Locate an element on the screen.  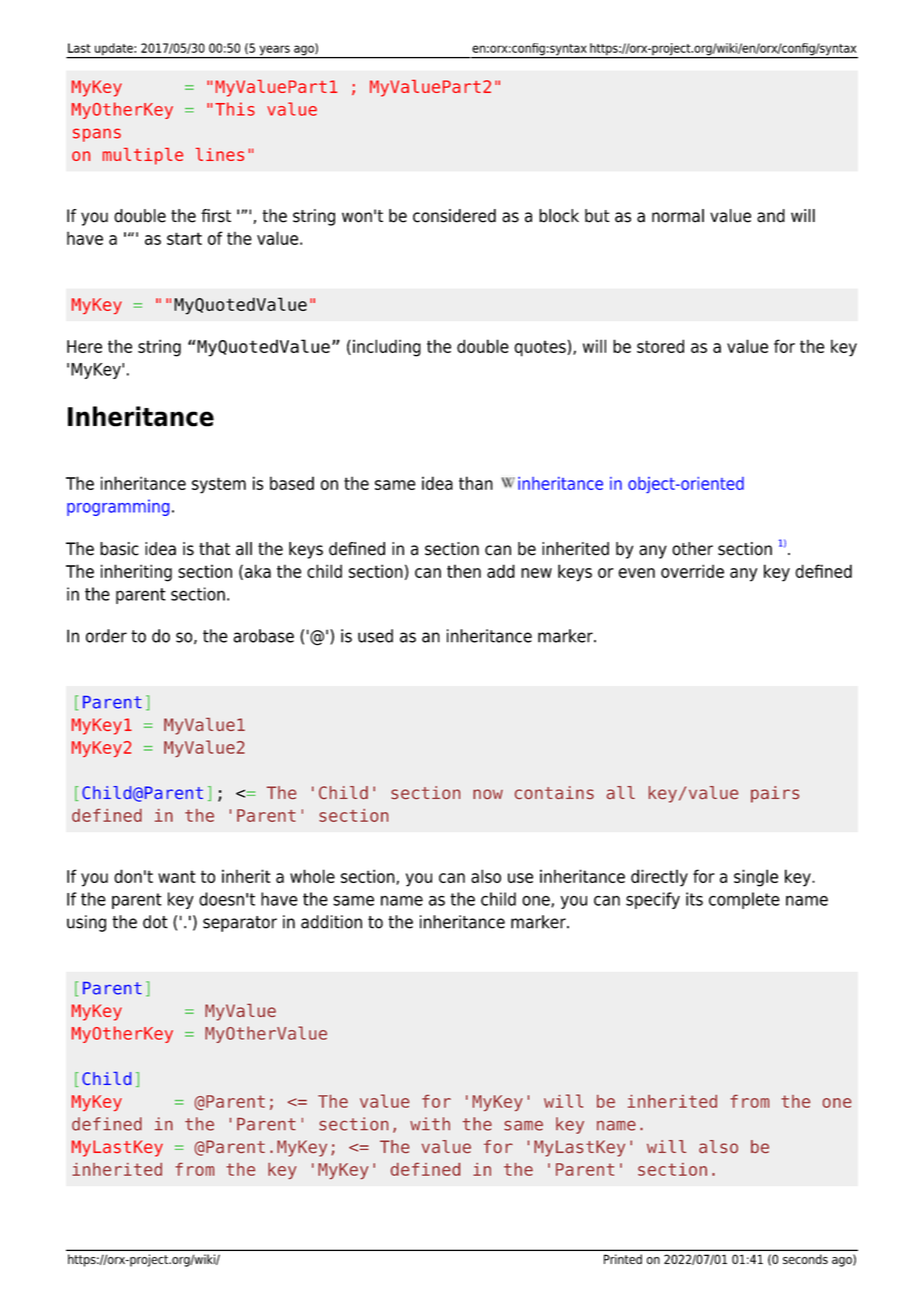
that is located at coordinates (214, 549).
